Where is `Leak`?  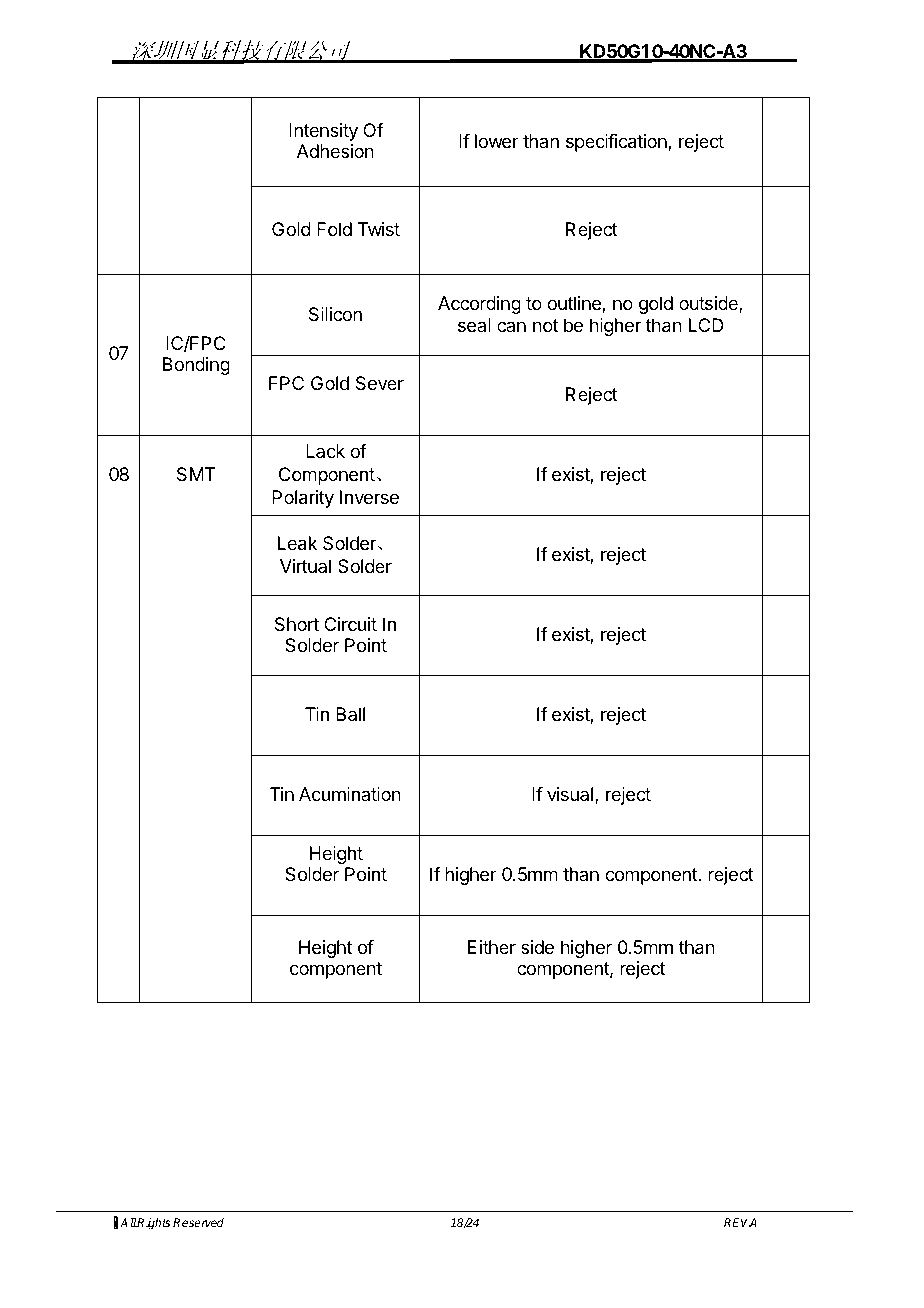 Leak is located at coordinates (297, 543).
